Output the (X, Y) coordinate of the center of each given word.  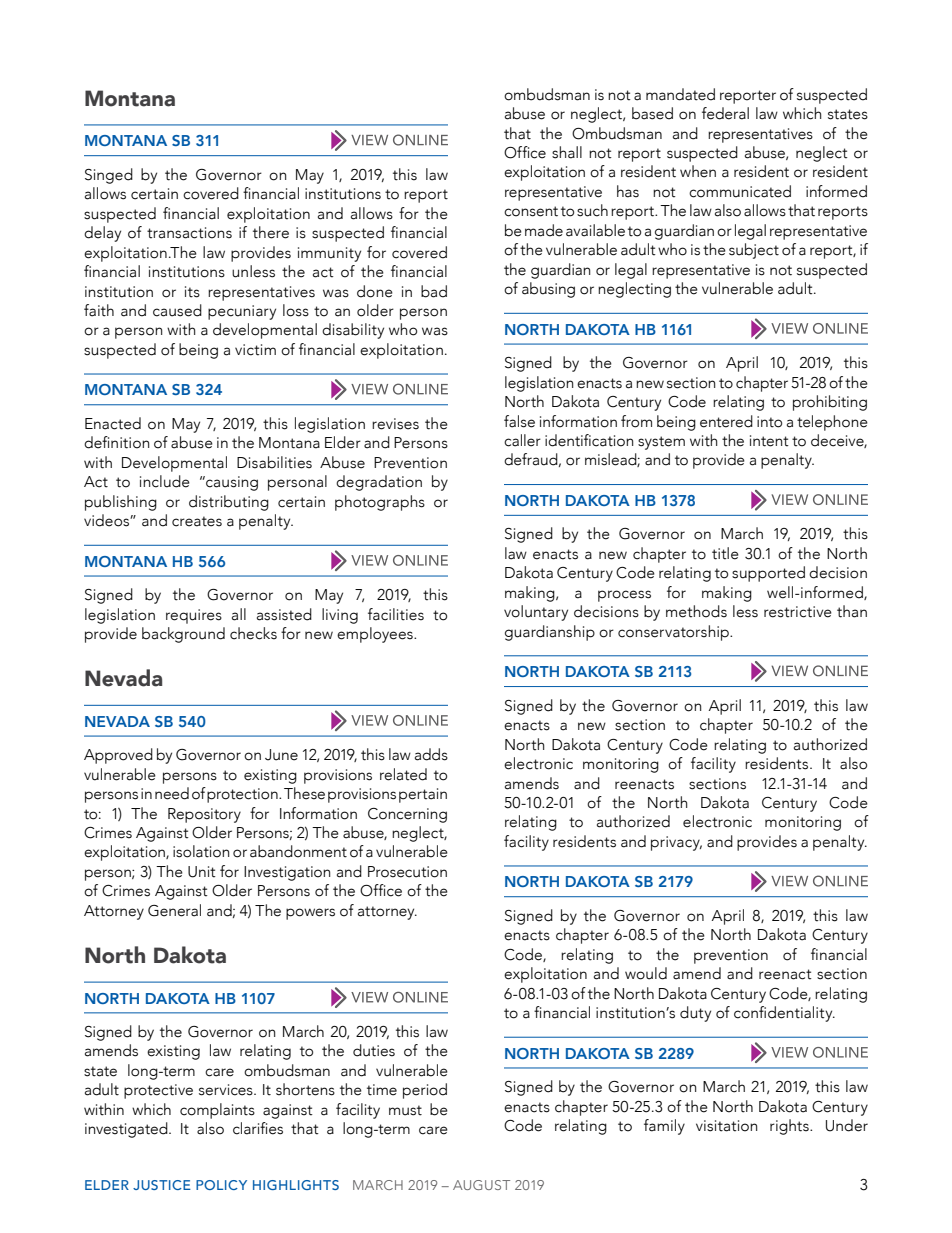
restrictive (798, 612)
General (174, 910)
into (769, 422)
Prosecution (407, 872)
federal (725, 113)
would (646, 973)
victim (255, 350)
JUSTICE (162, 1185)
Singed (109, 176)
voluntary (536, 613)
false (519, 421)
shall (567, 152)
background (183, 635)
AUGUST (481, 1185)
